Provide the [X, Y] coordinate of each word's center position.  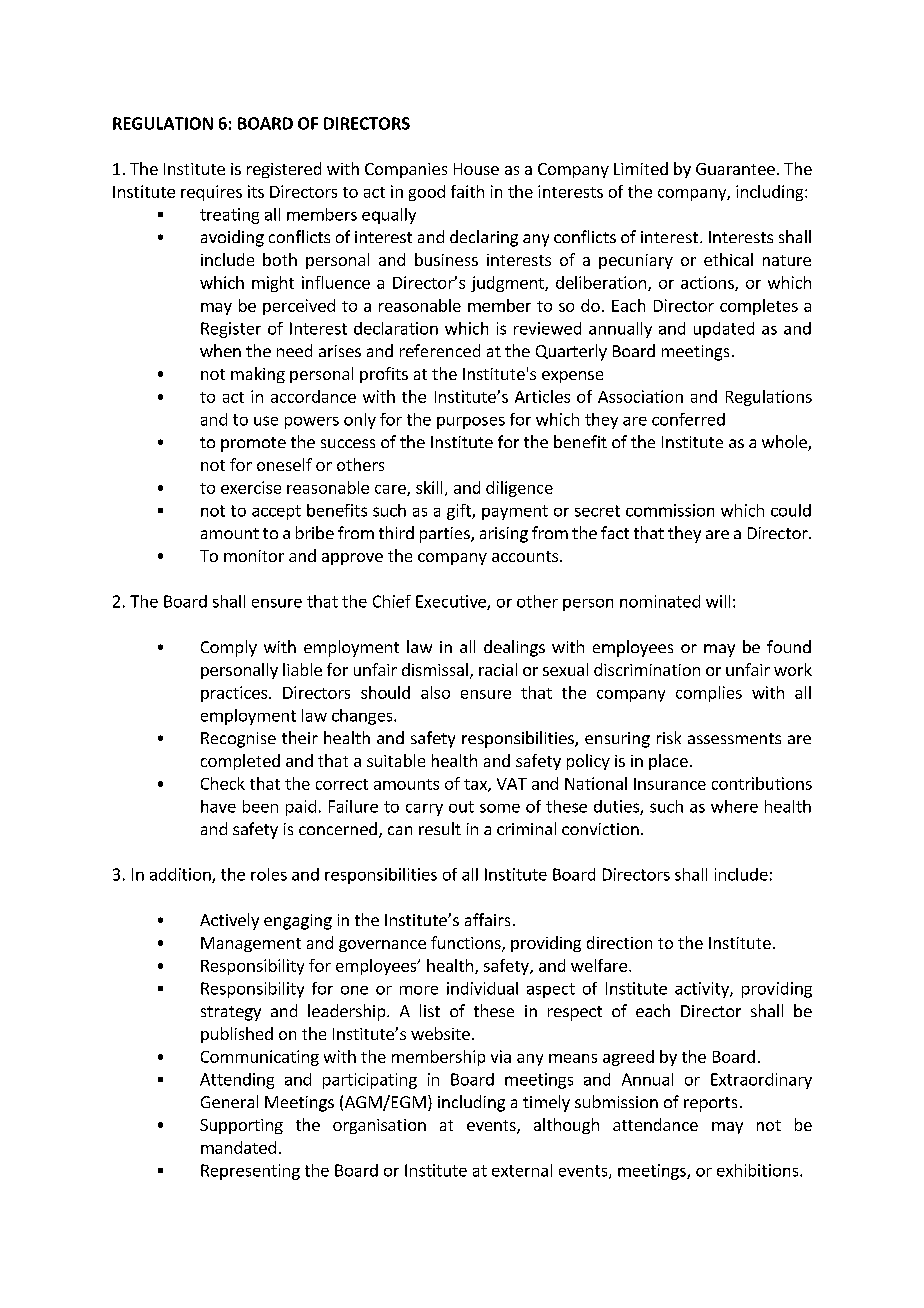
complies [709, 694]
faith [467, 191]
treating [229, 216]
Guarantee [735, 169]
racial [498, 669]
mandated [238, 1147]
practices [235, 694]
